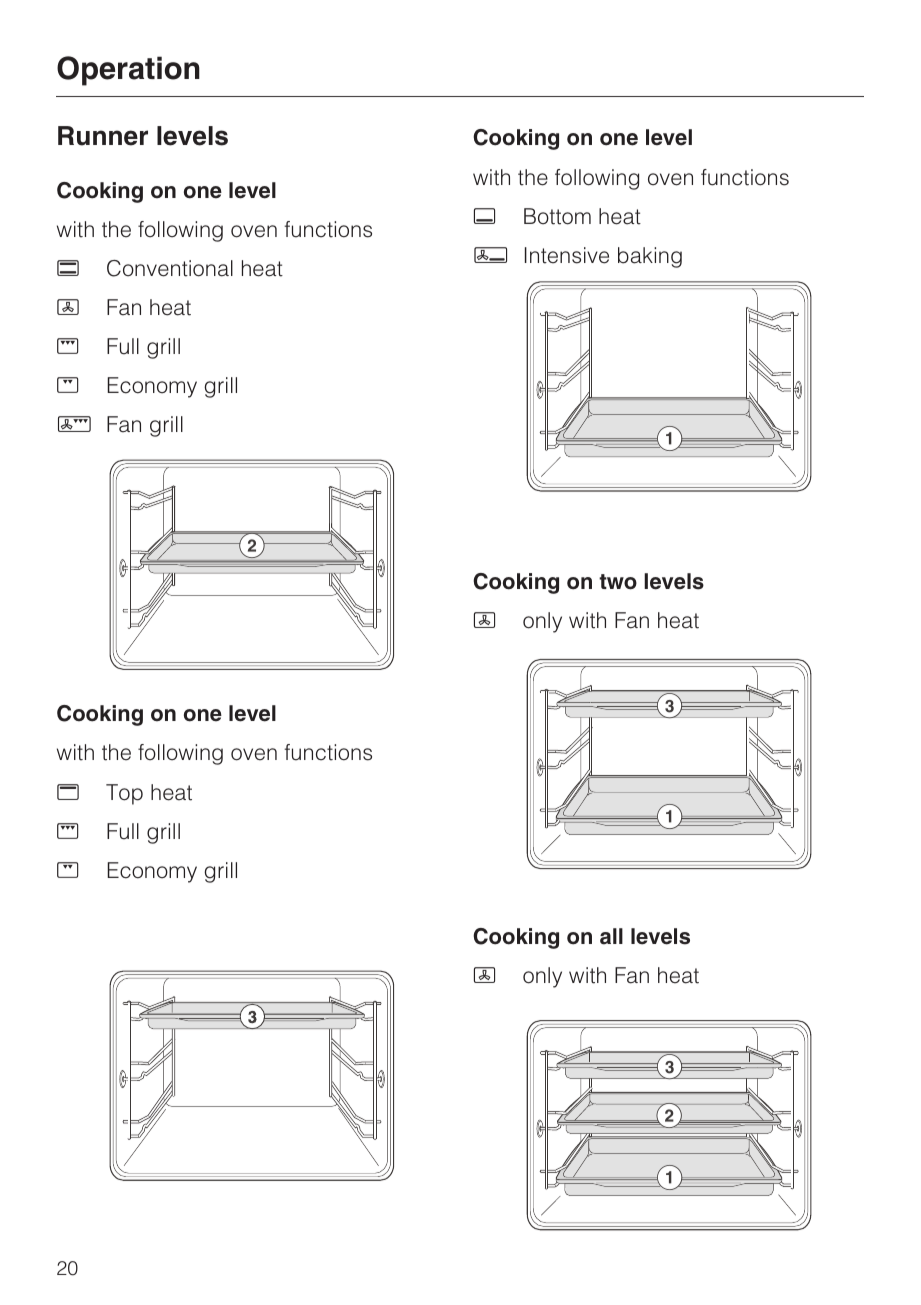 This page has width=921, height=1305. I want to click on Runner, so click(103, 136).
